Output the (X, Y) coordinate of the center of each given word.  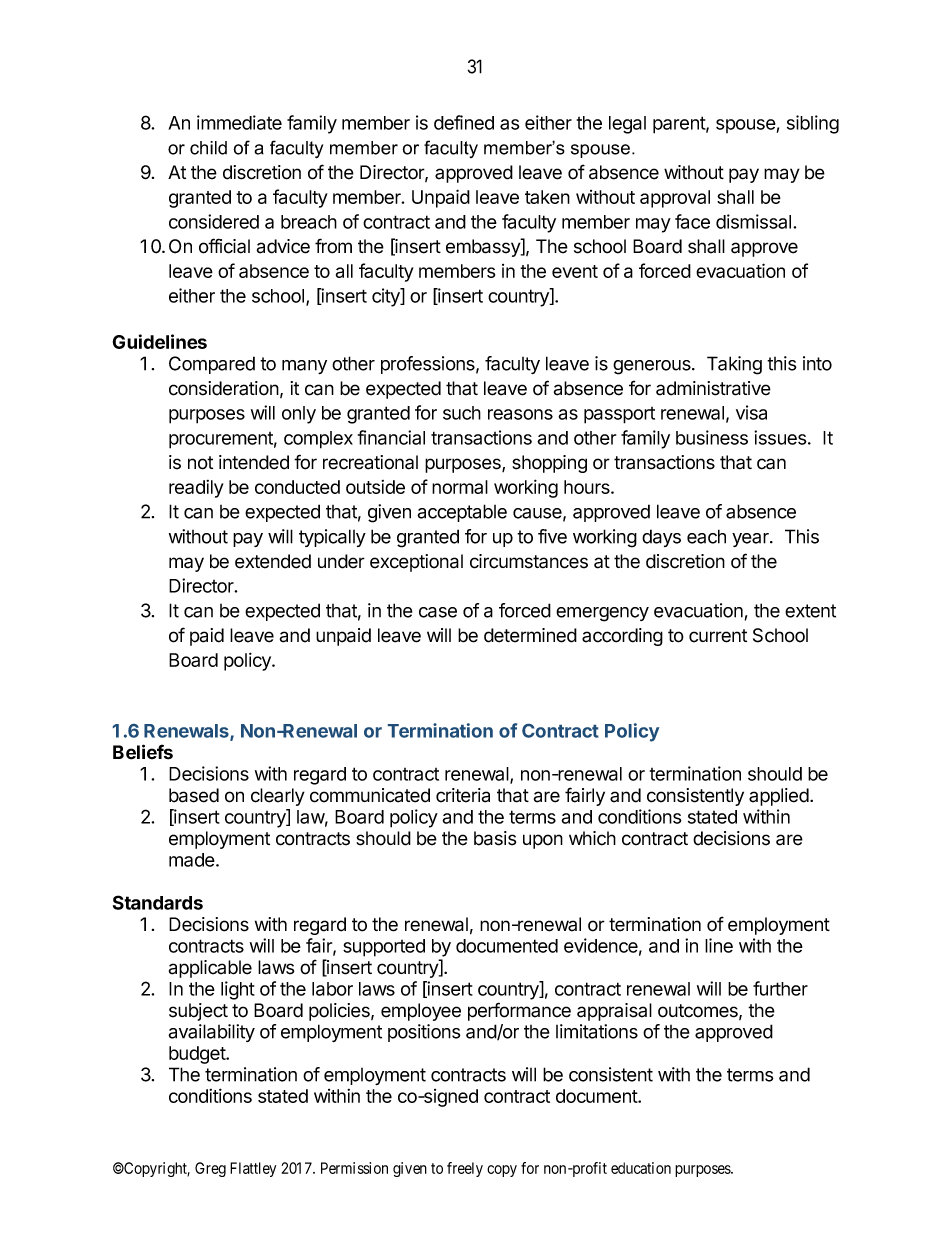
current (718, 636)
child (208, 148)
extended (273, 561)
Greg (210, 1169)
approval (675, 199)
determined (530, 635)
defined (464, 122)
